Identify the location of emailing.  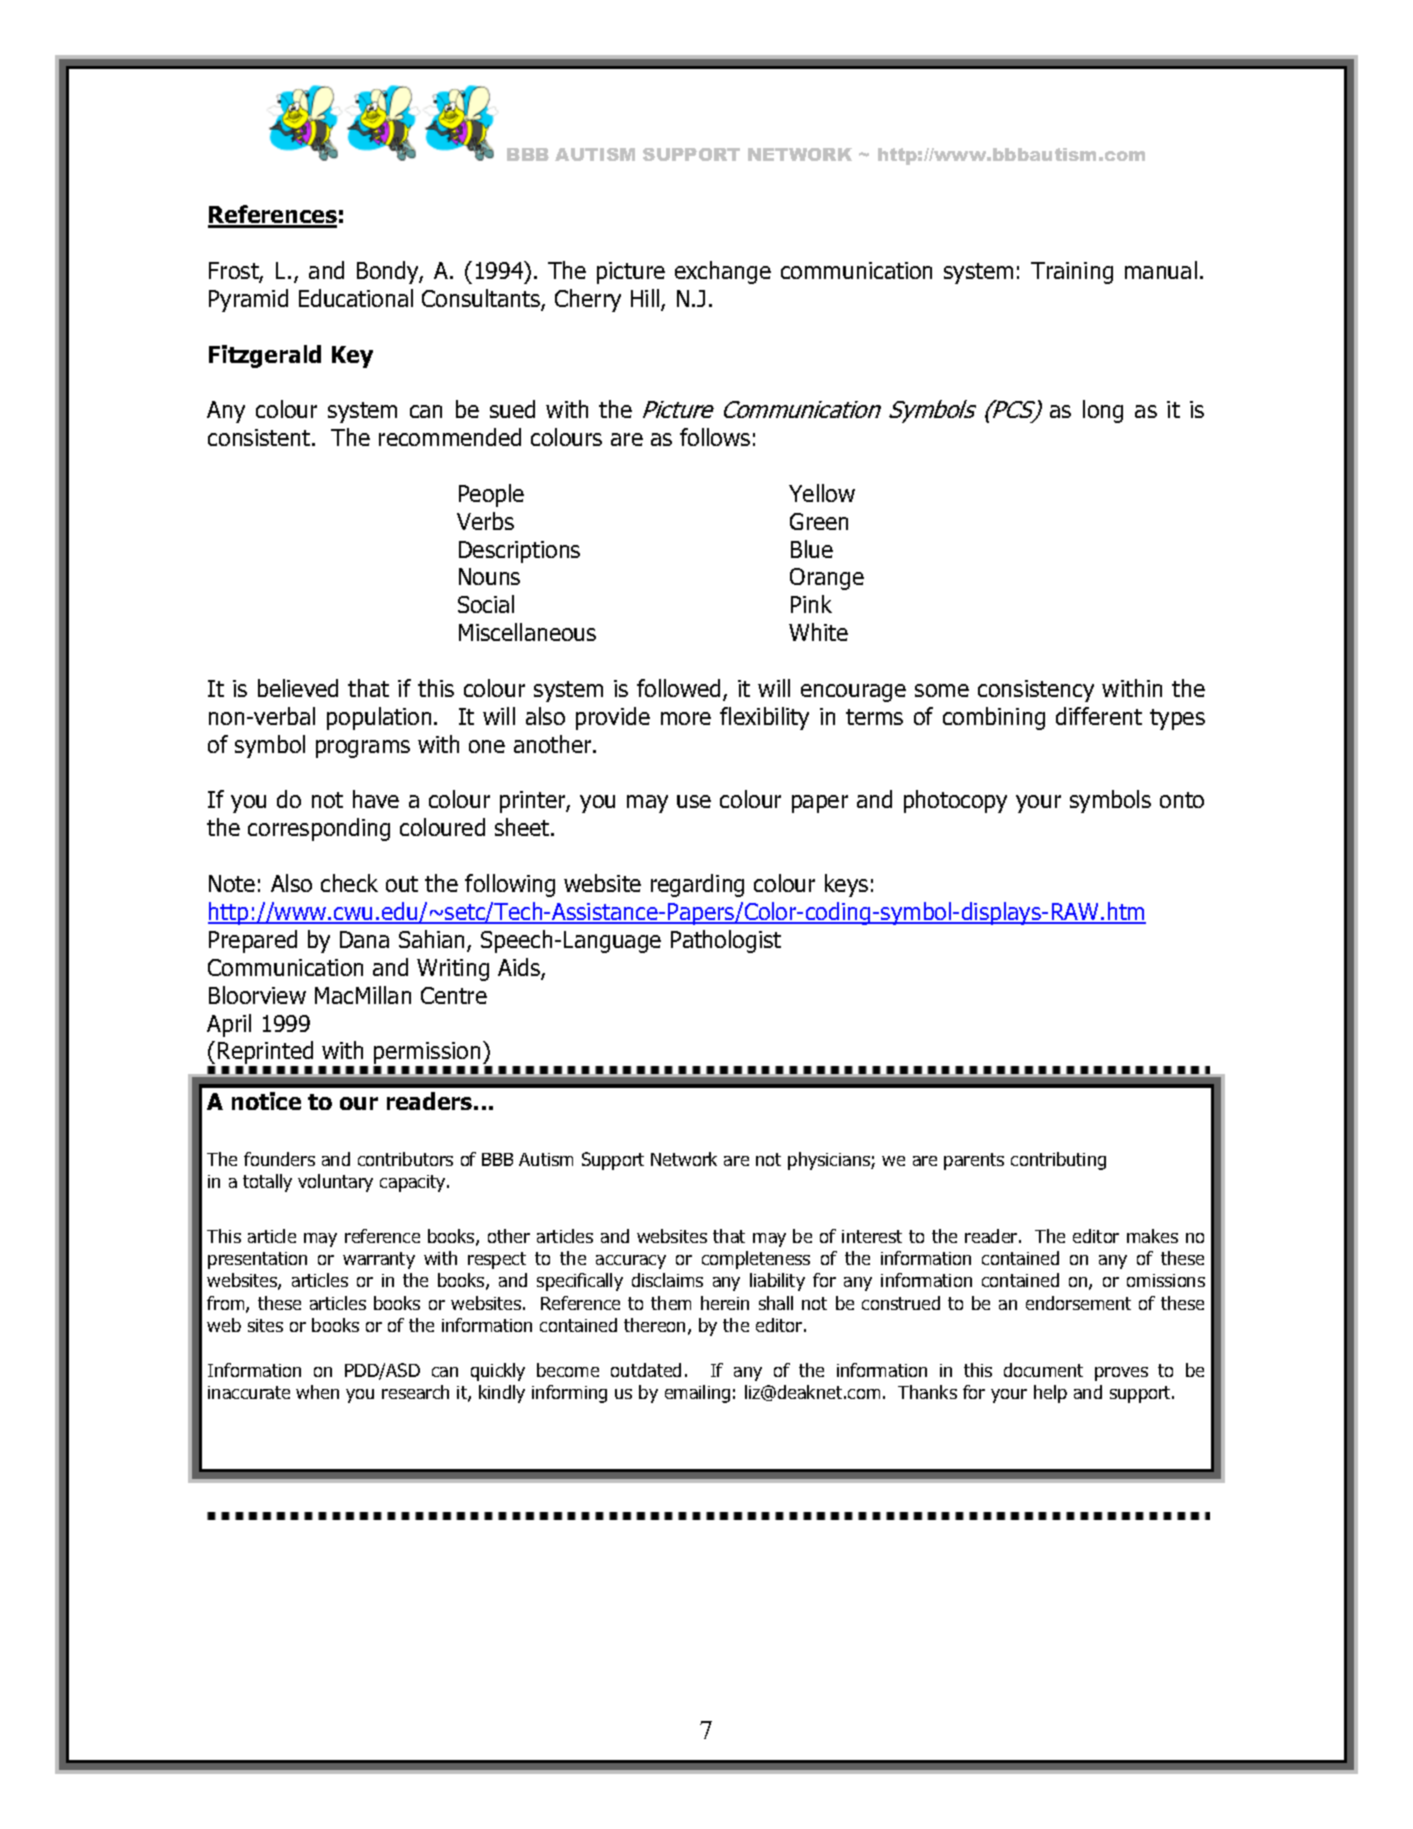
(697, 1394).
